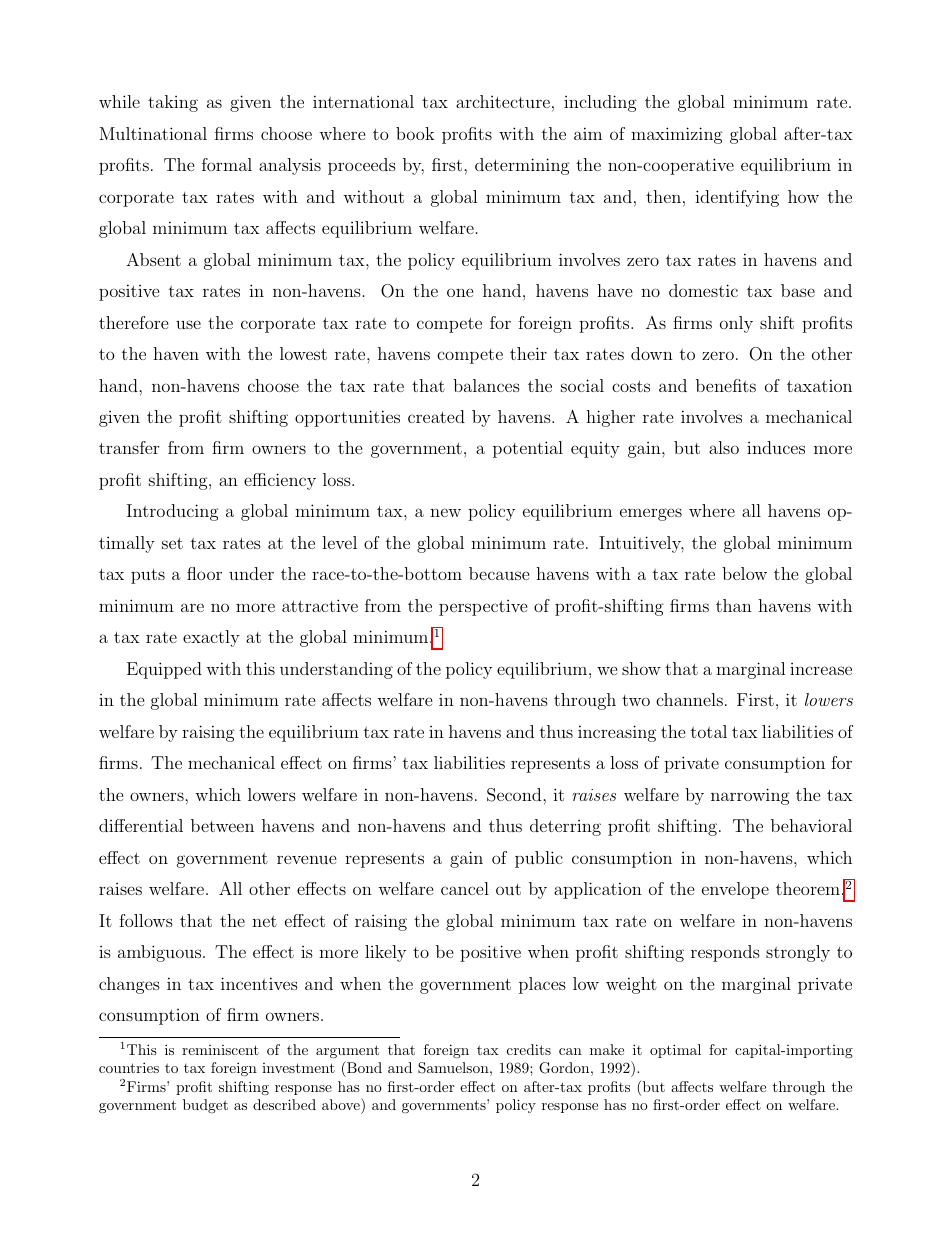 This page has height=1233, width=952. I want to click on reminiscent, so click(220, 1050).
